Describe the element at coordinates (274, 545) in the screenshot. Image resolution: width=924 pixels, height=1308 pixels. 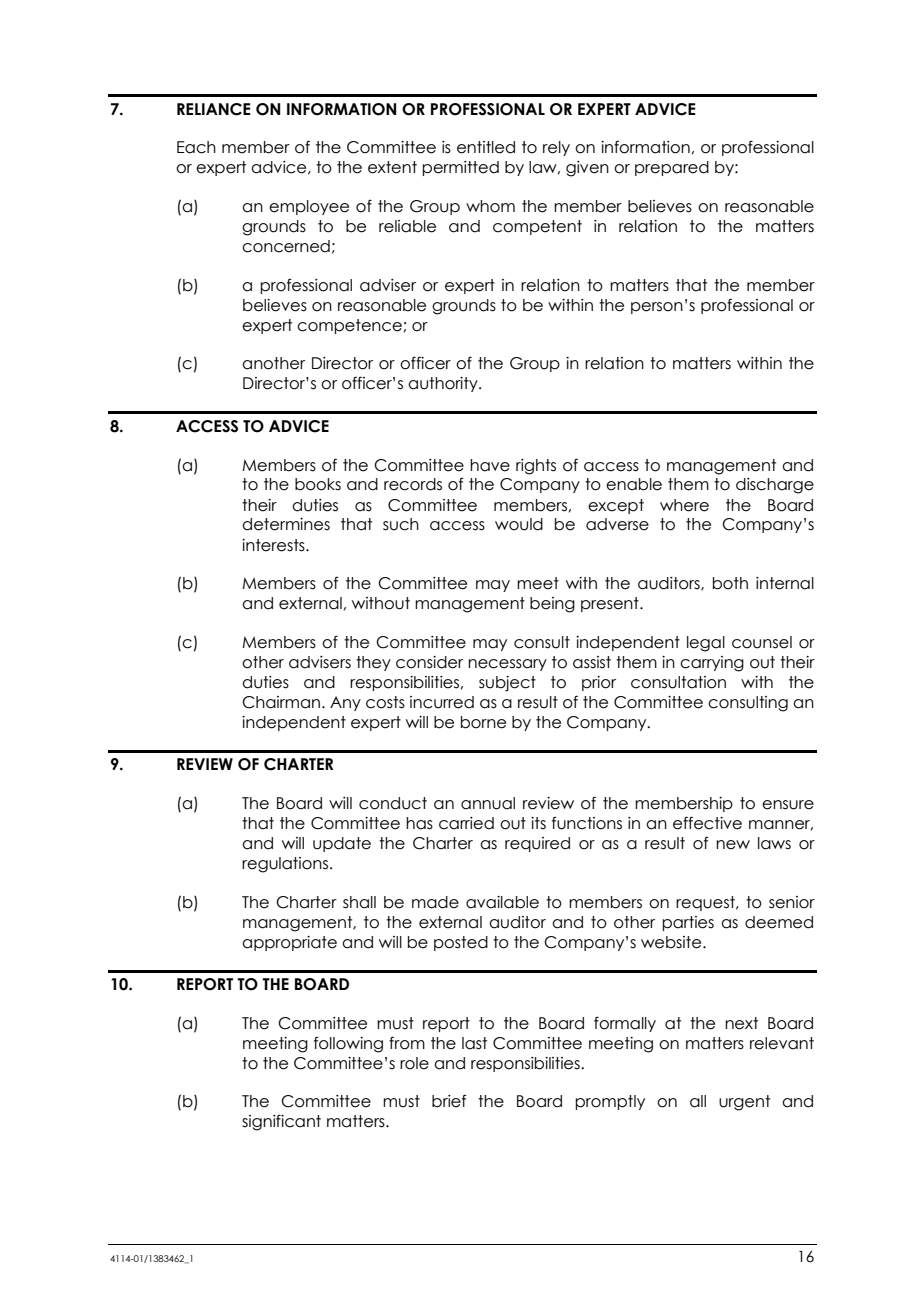
I see `interests` at that location.
